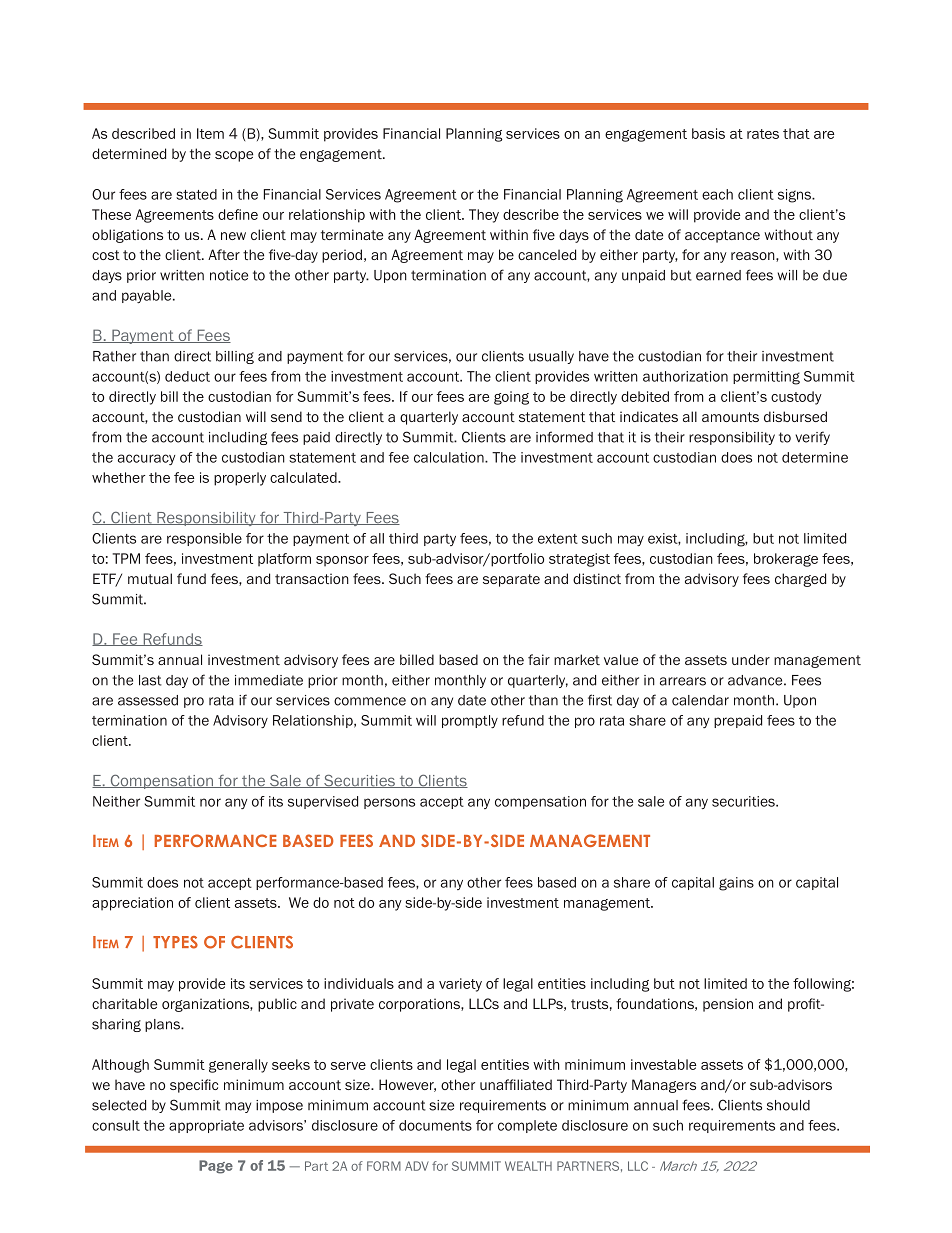 The height and width of the screenshot is (1233, 952). What do you see at coordinates (763, 134) in the screenshot?
I see `rates` at bounding box center [763, 134].
